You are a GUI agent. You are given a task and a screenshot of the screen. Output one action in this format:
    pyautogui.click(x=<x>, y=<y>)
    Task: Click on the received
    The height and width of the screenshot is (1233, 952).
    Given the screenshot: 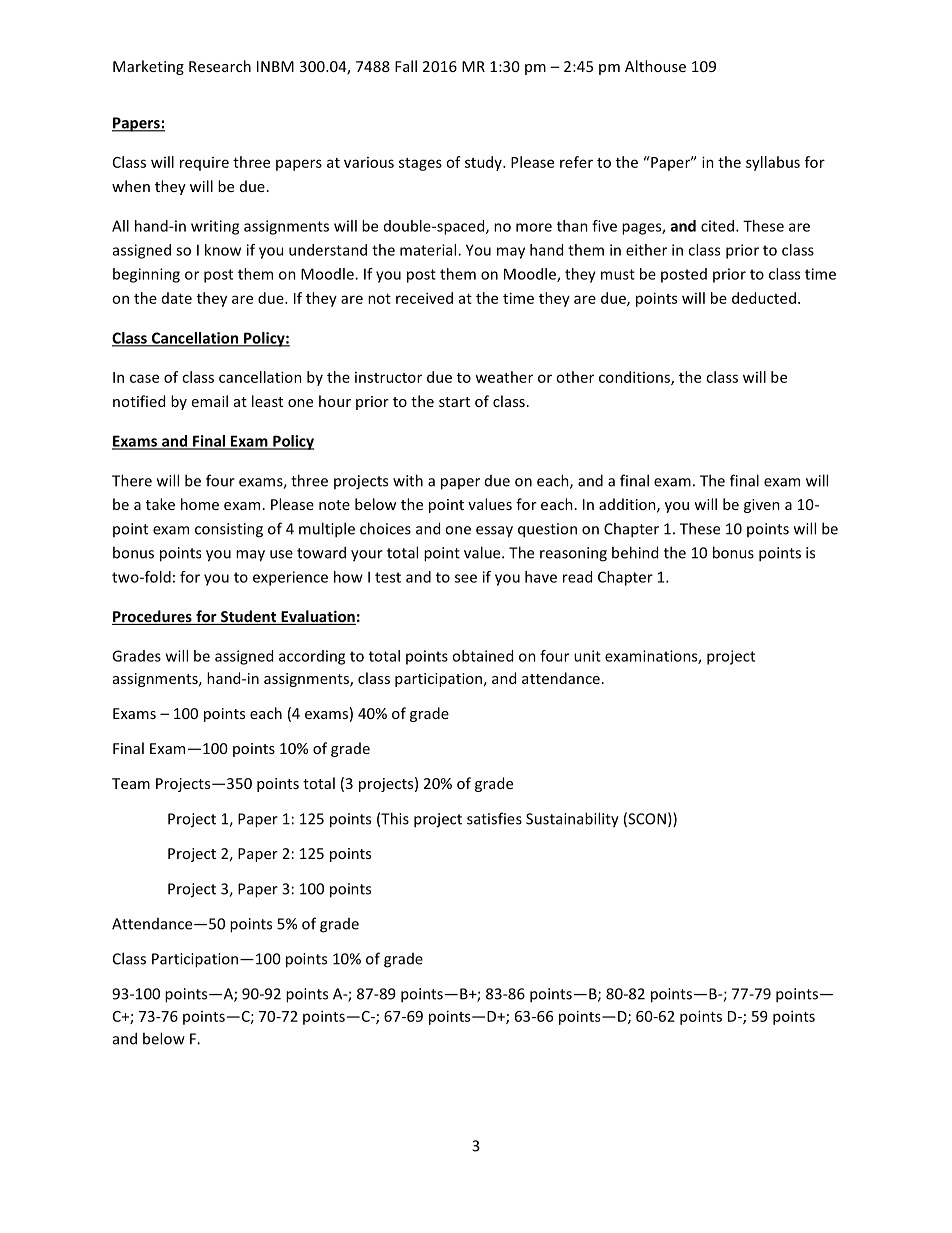 What is the action you would take?
    pyautogui.click(x=424, y=298)
